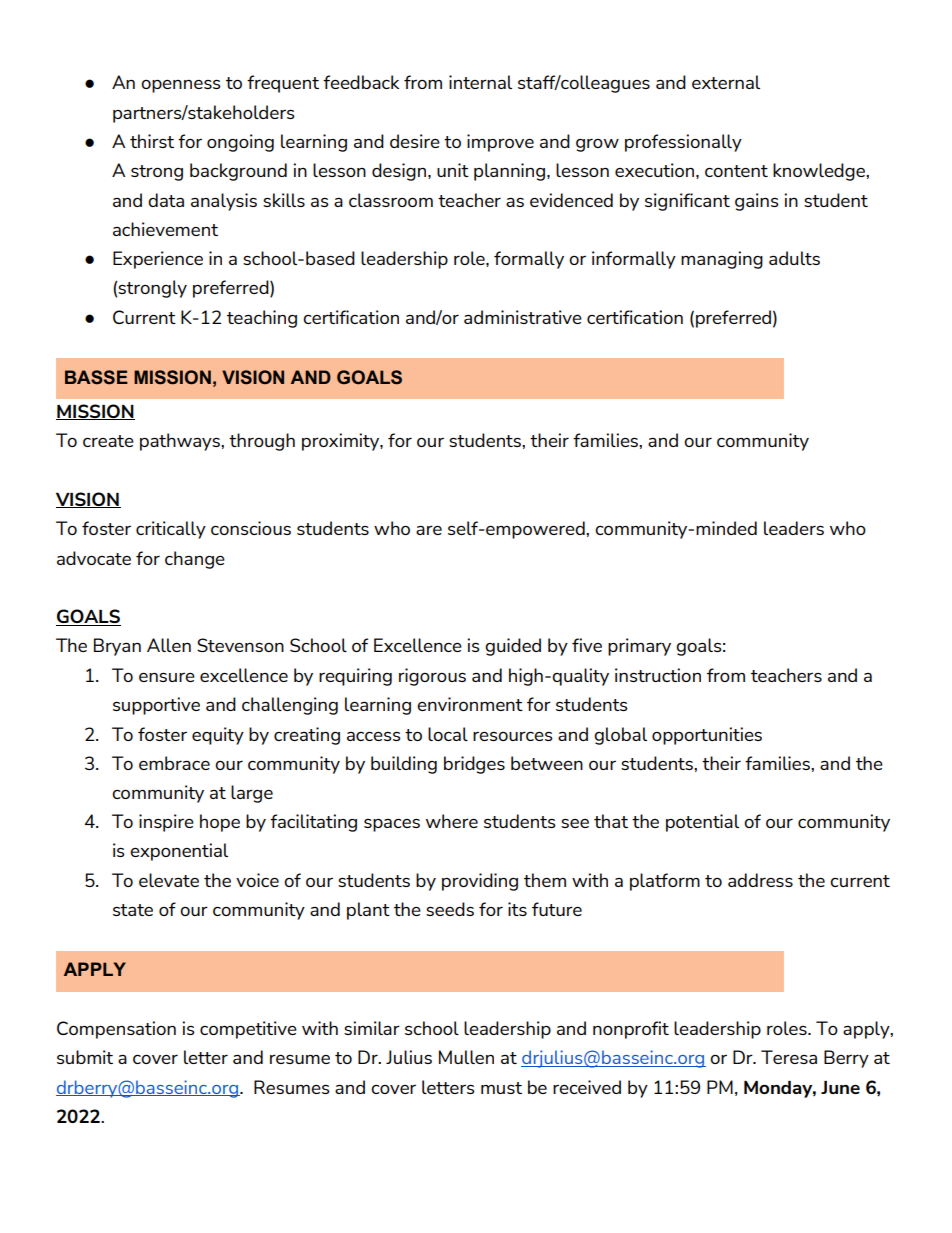 The height and width of the screenshot is (1233, 952). Describe the element at coordinates (167, 677) in the screenshot. I see `ensure` at that location.
